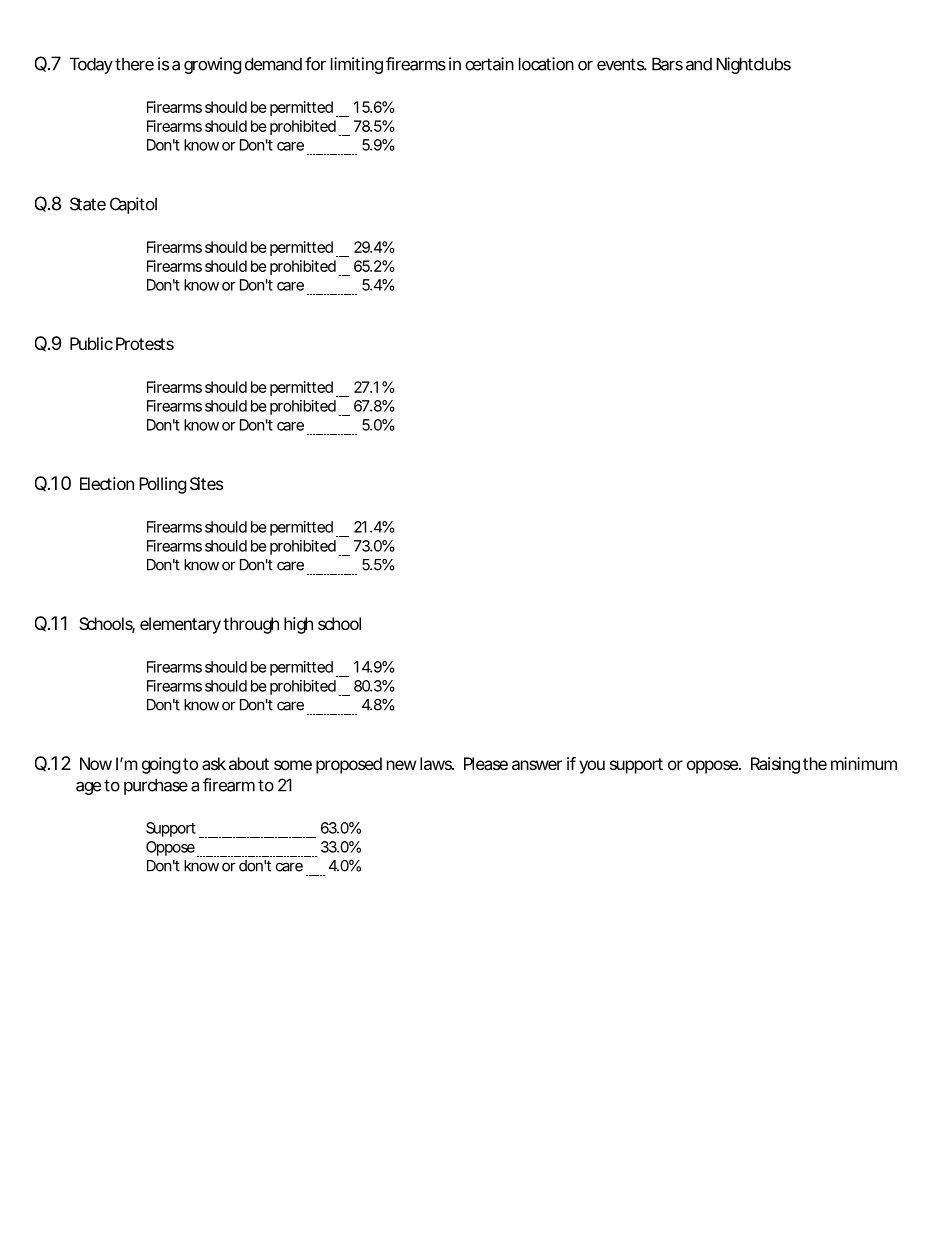 The height and width of the page is (1233, 952). I want to click on laws, so click(436, 763).
